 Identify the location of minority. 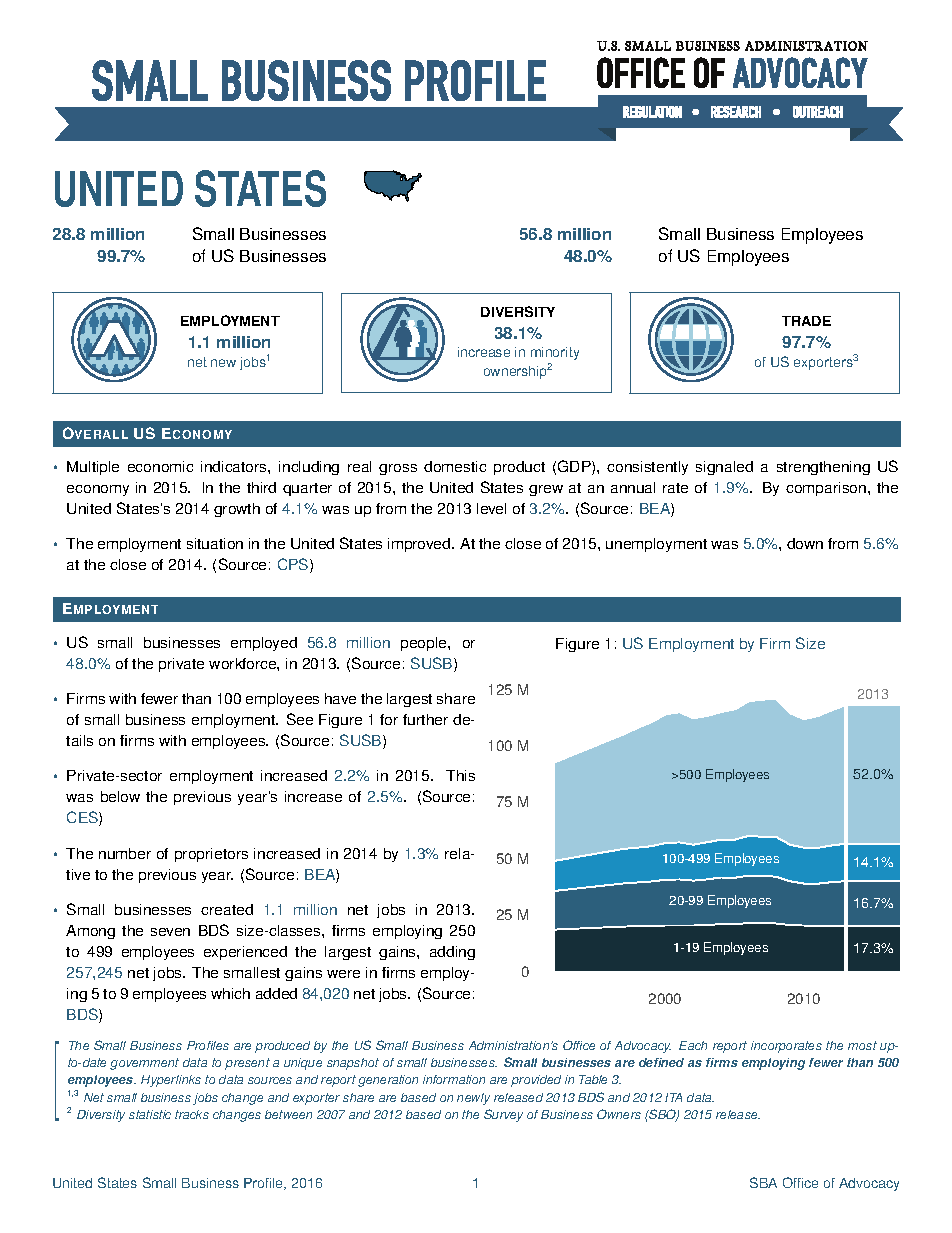
(555, 353).
